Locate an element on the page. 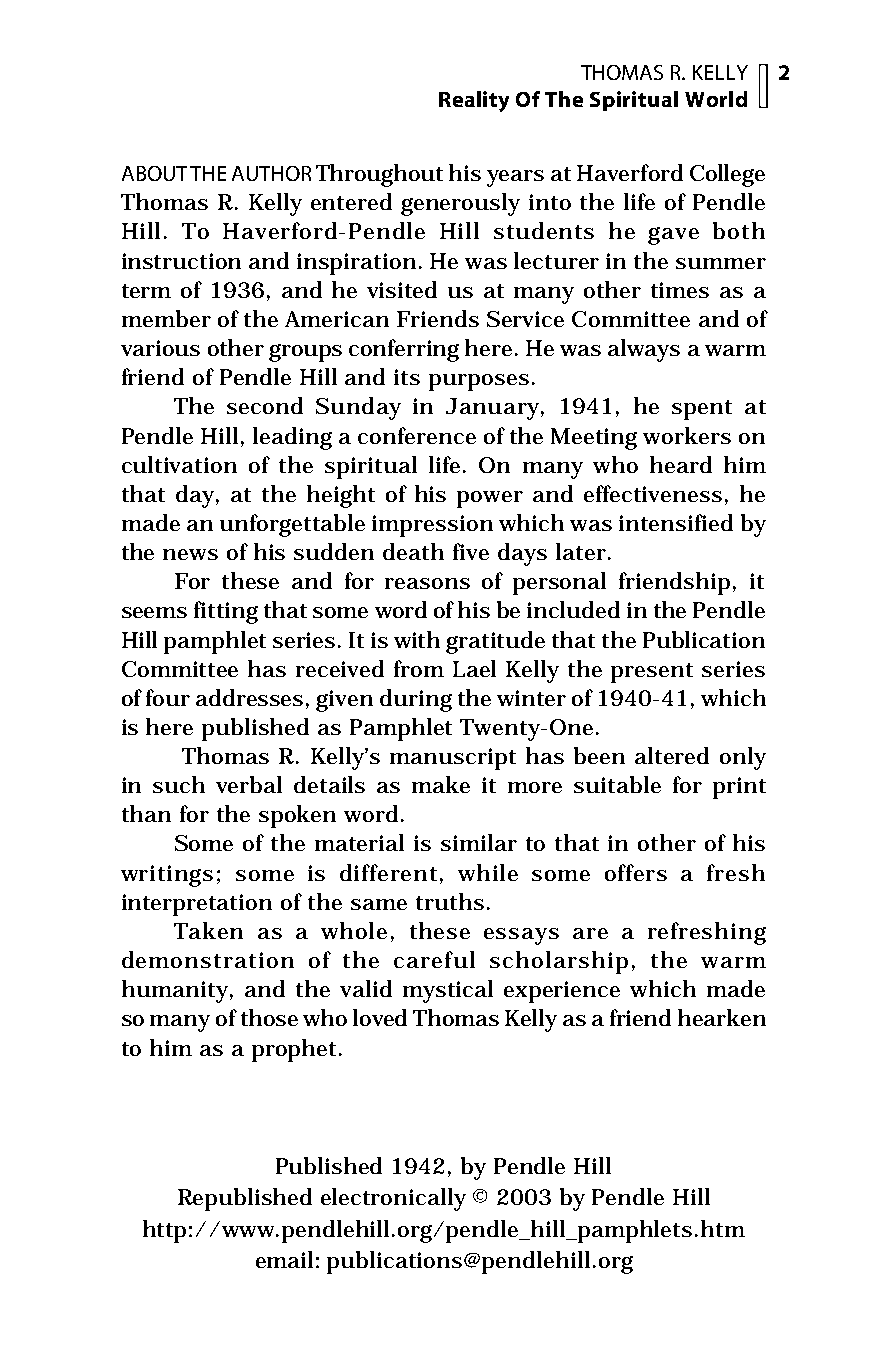  email is located at coordinates (284, 1259).
